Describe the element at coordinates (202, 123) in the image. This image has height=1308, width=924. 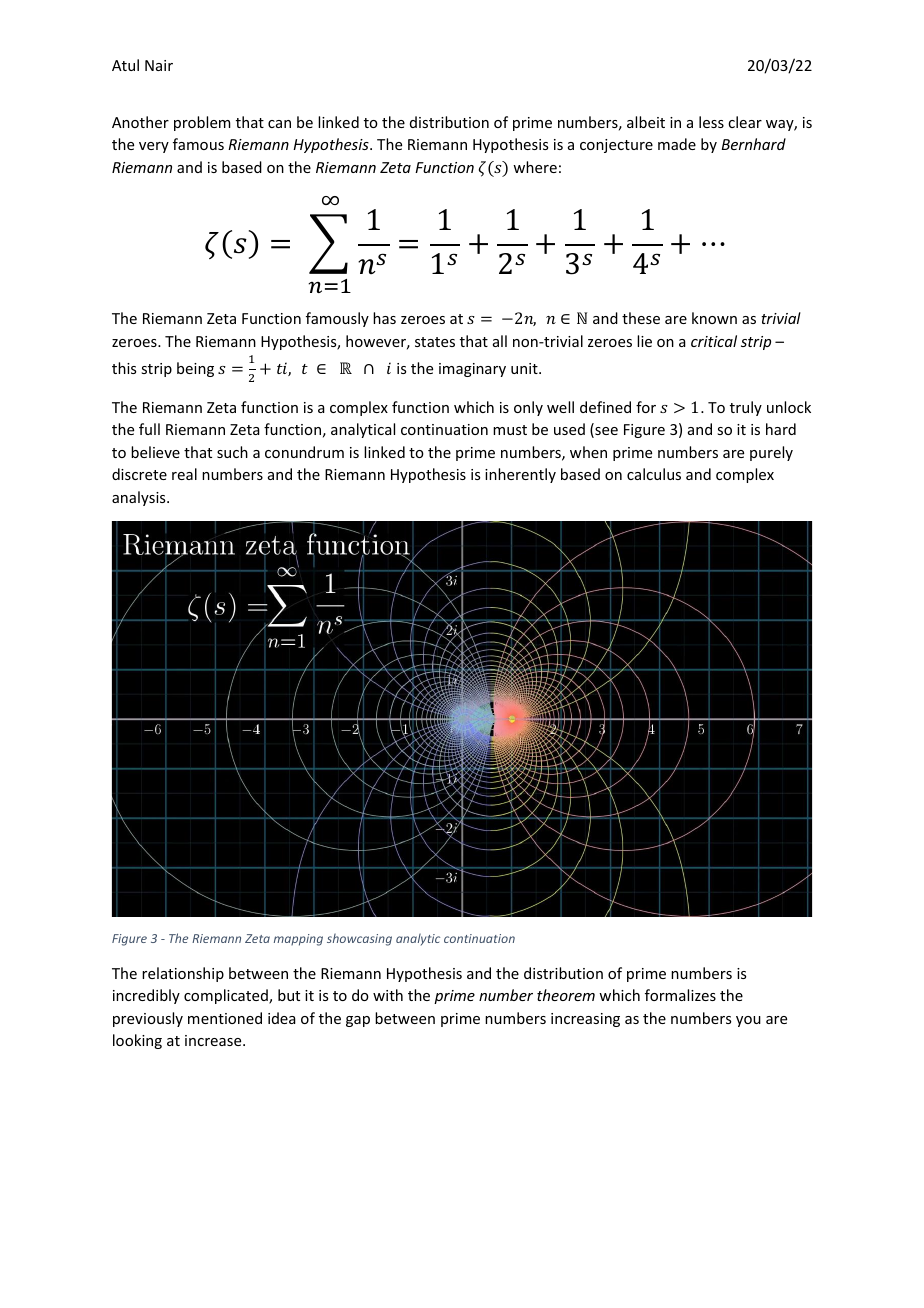
I see `problem` at that location.
